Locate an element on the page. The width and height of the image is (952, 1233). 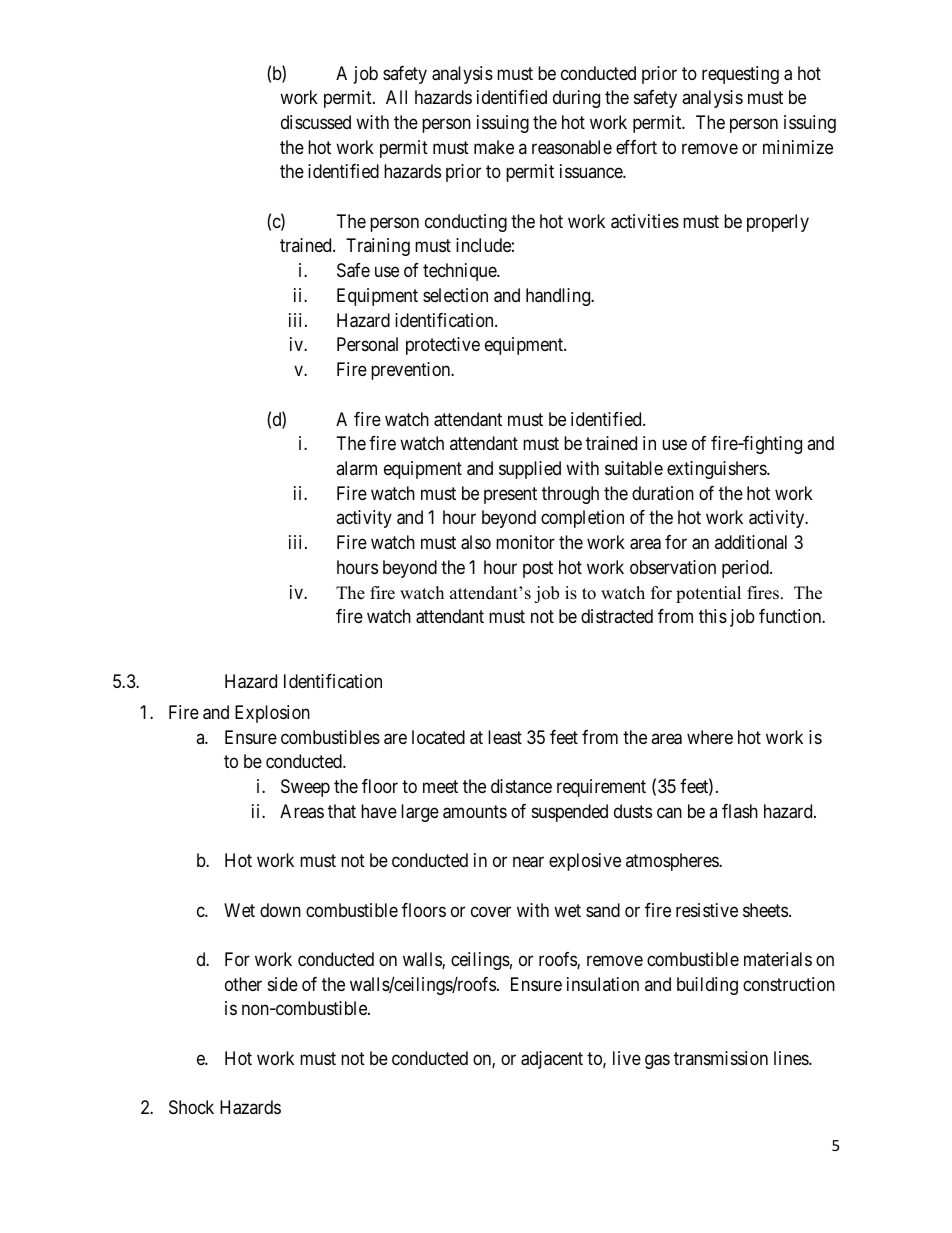
adjacent is located at coordinates (552, 1060).
